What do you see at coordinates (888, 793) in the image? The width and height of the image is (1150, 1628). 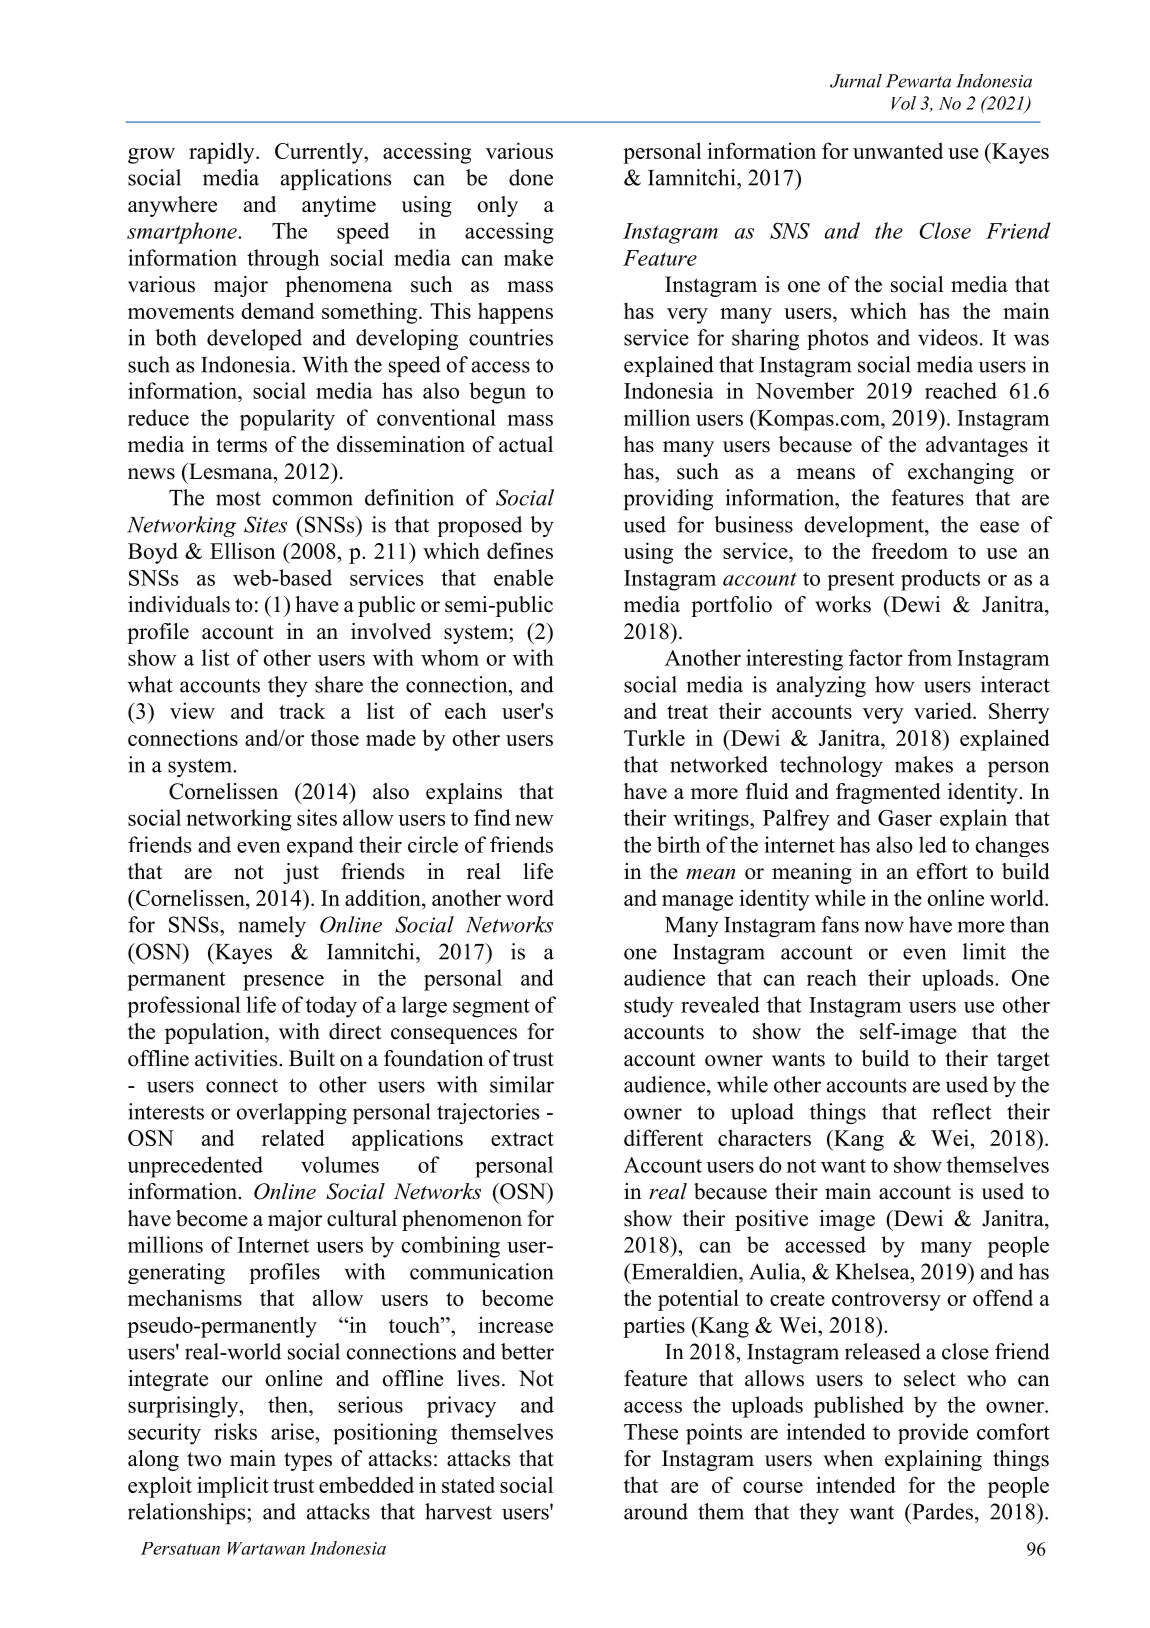 I see `fragmented` at bounding box center [888, 793].
